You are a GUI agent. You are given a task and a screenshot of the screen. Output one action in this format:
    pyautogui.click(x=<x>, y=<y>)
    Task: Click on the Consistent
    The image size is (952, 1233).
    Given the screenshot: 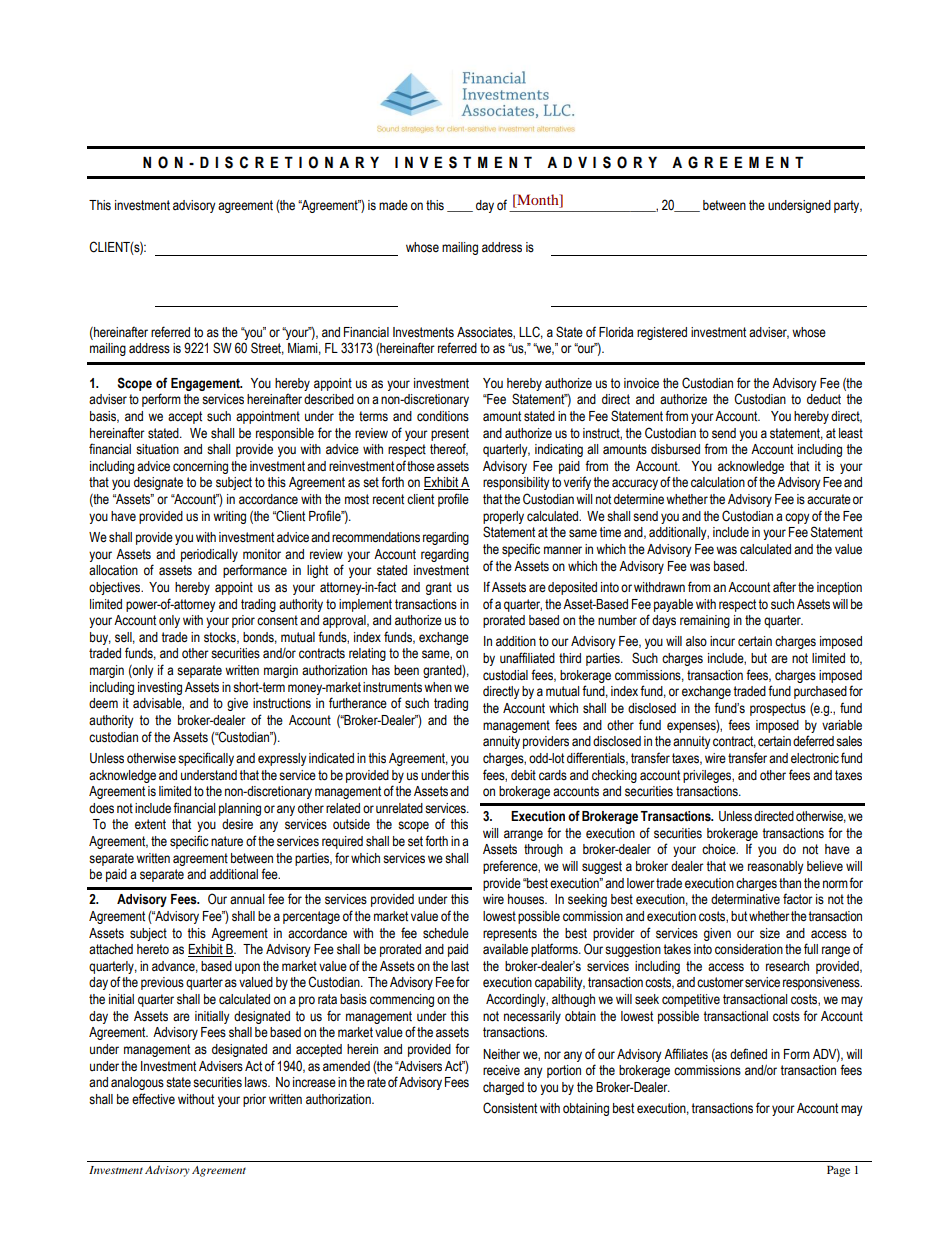 What is the action you would take?
    pyautogui.click(x=510, y=1108)
